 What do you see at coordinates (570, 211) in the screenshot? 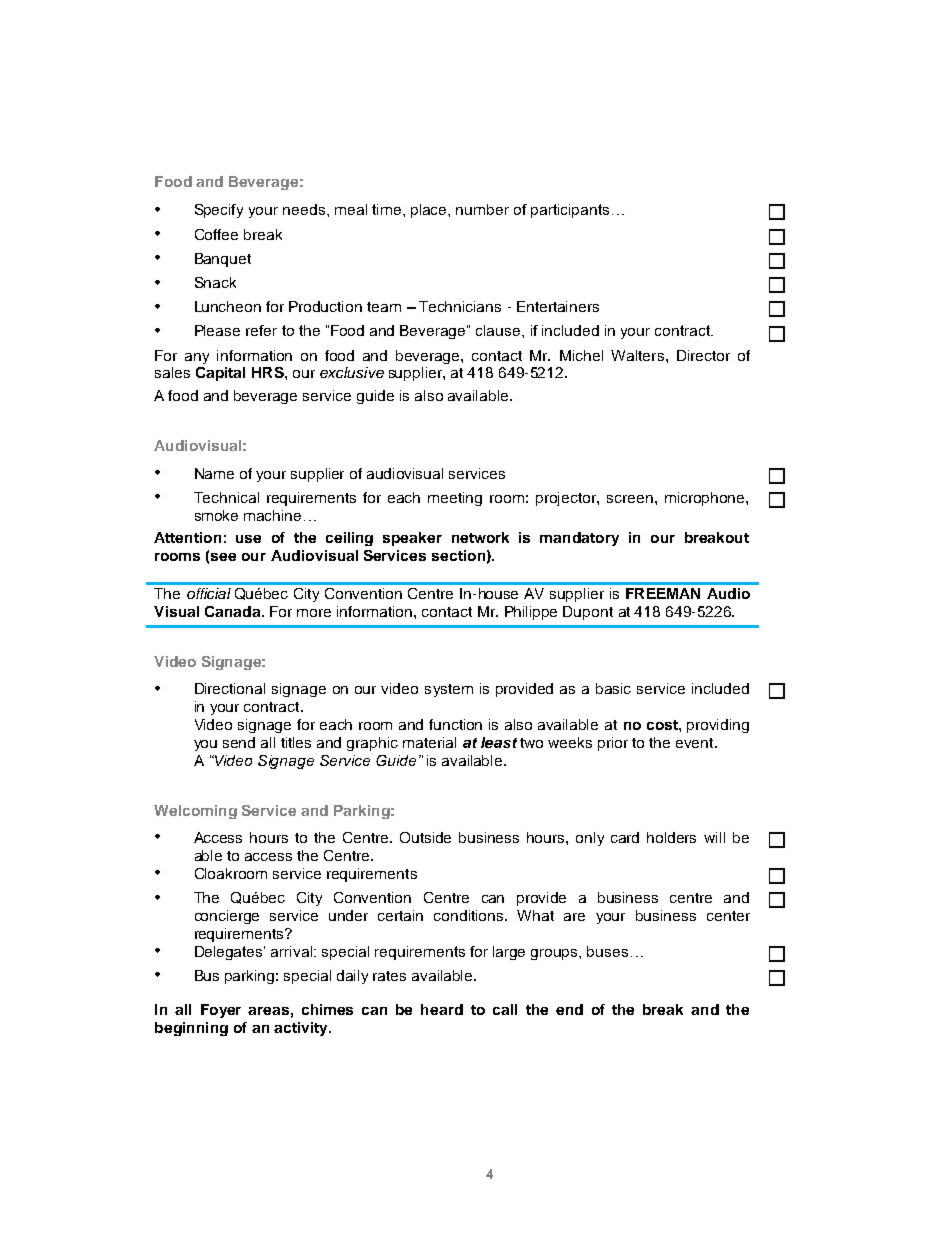
I see `participants` at bounding box center [570, 211].
